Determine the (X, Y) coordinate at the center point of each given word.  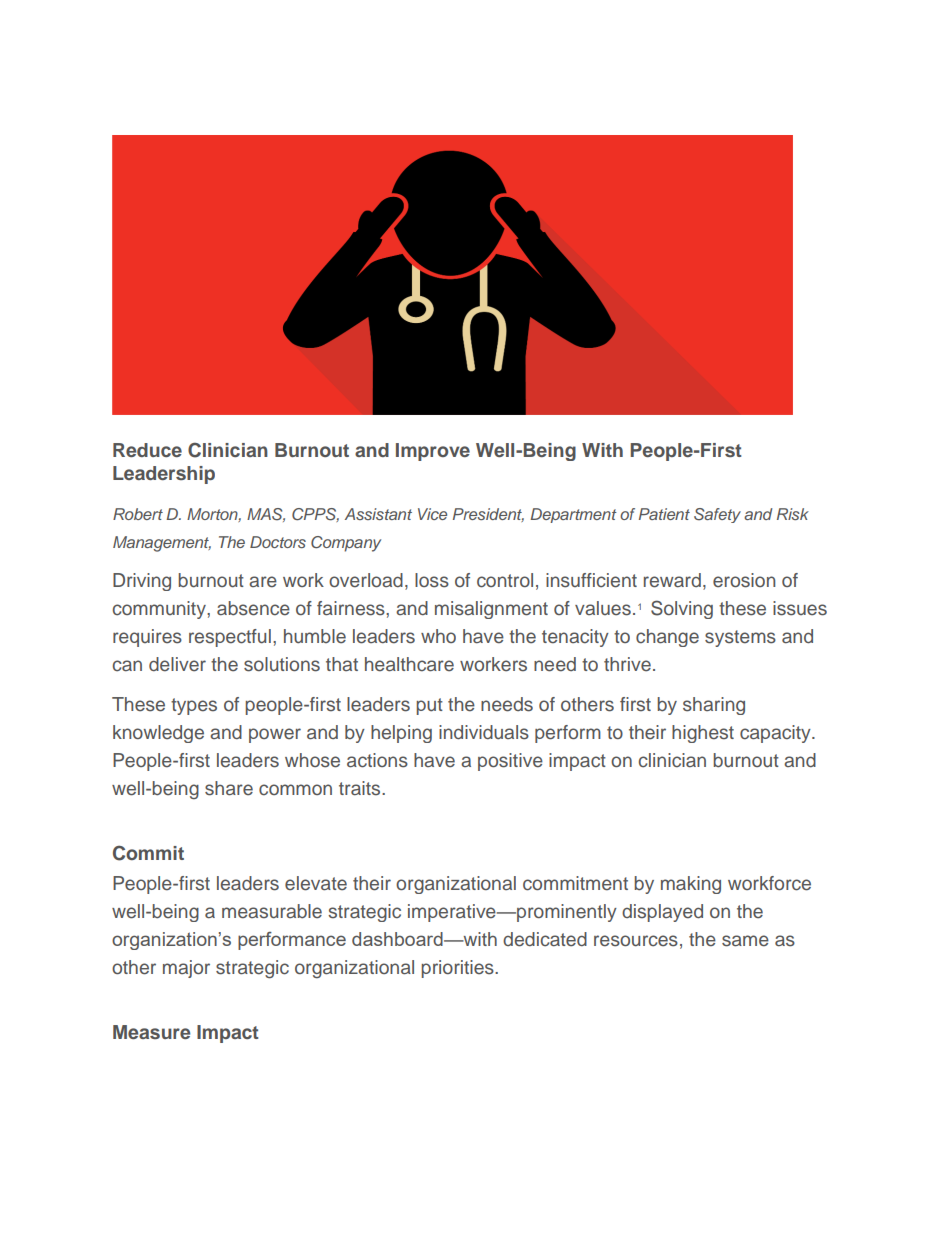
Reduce (147, 450)
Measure (151, 1032)
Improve (433, 452)
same (745, 941)
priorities (458, 969)
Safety (717, 515)
